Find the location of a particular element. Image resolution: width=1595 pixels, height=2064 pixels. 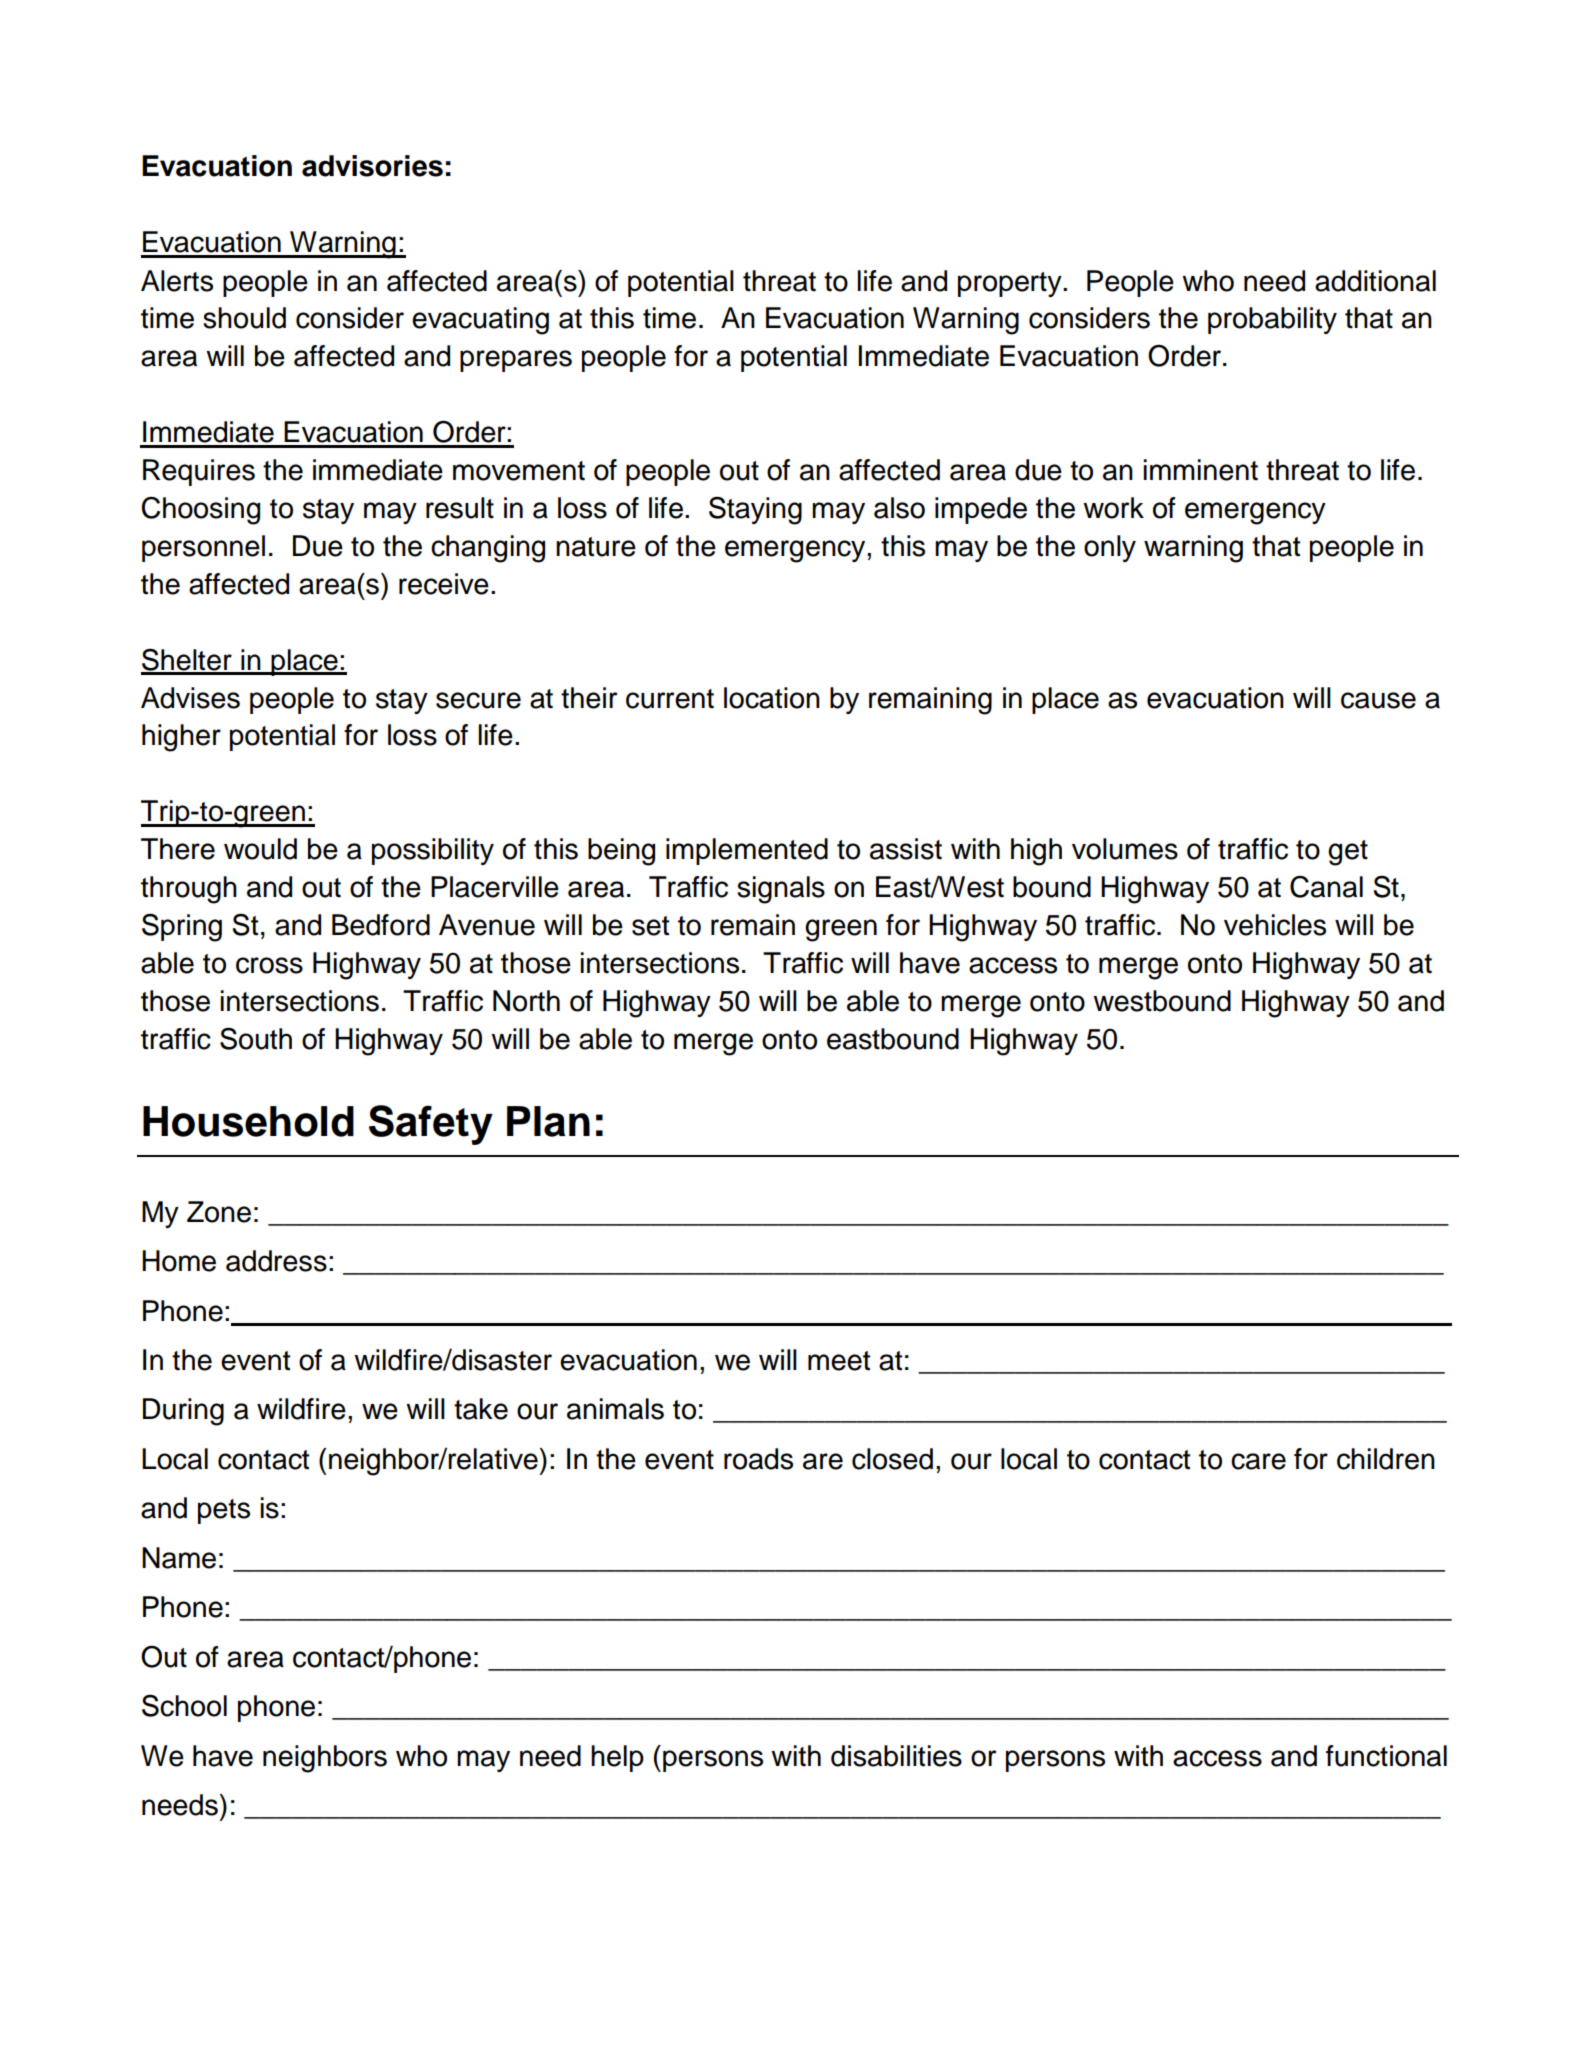

School is located at coordinates (184, 1705).
